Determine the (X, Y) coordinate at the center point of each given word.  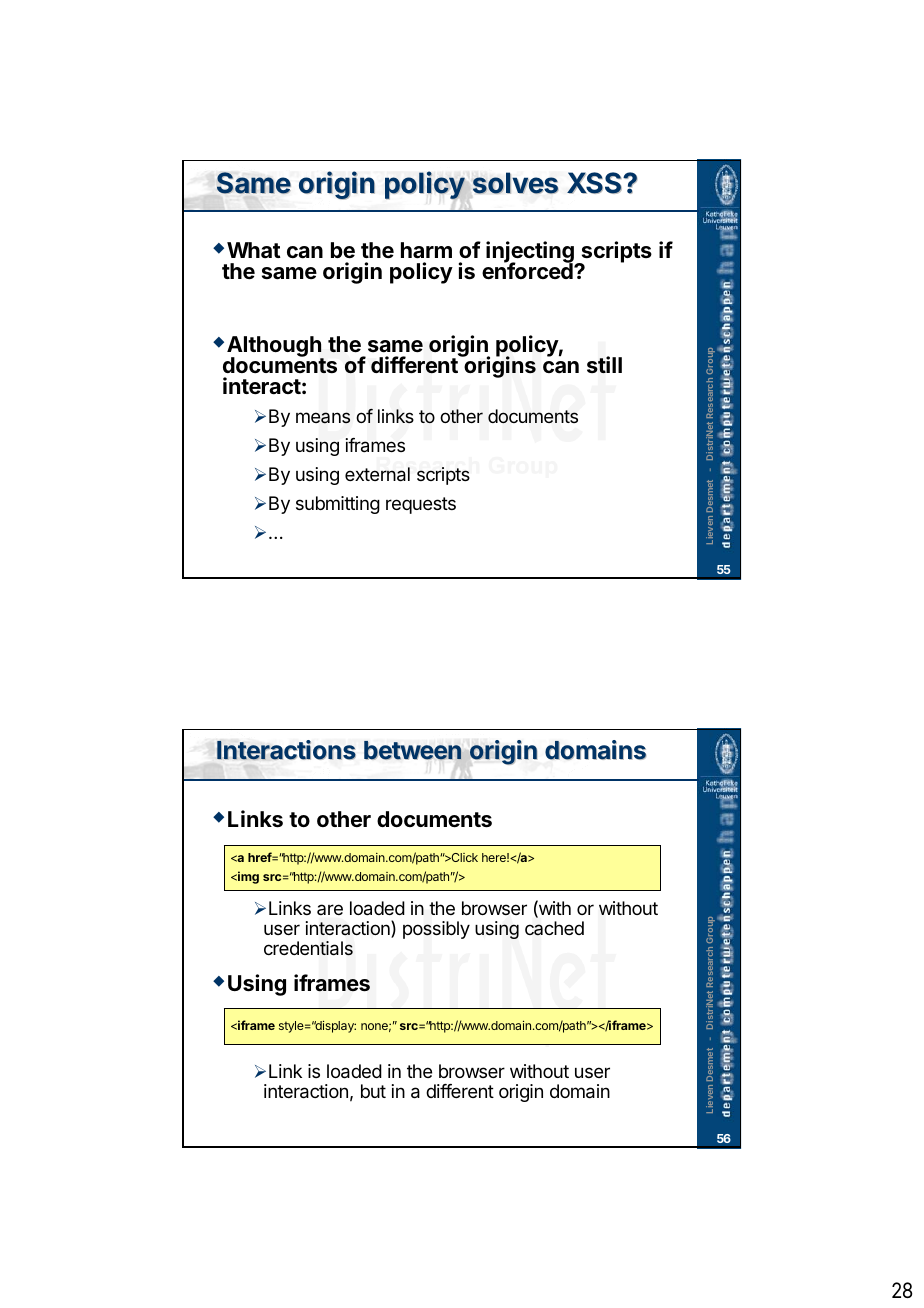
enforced (528, 270)
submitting (338, 505)
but (373, 1091)
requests (421, 505)
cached (554, 928)
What (254, 250)
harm (426, 250)
